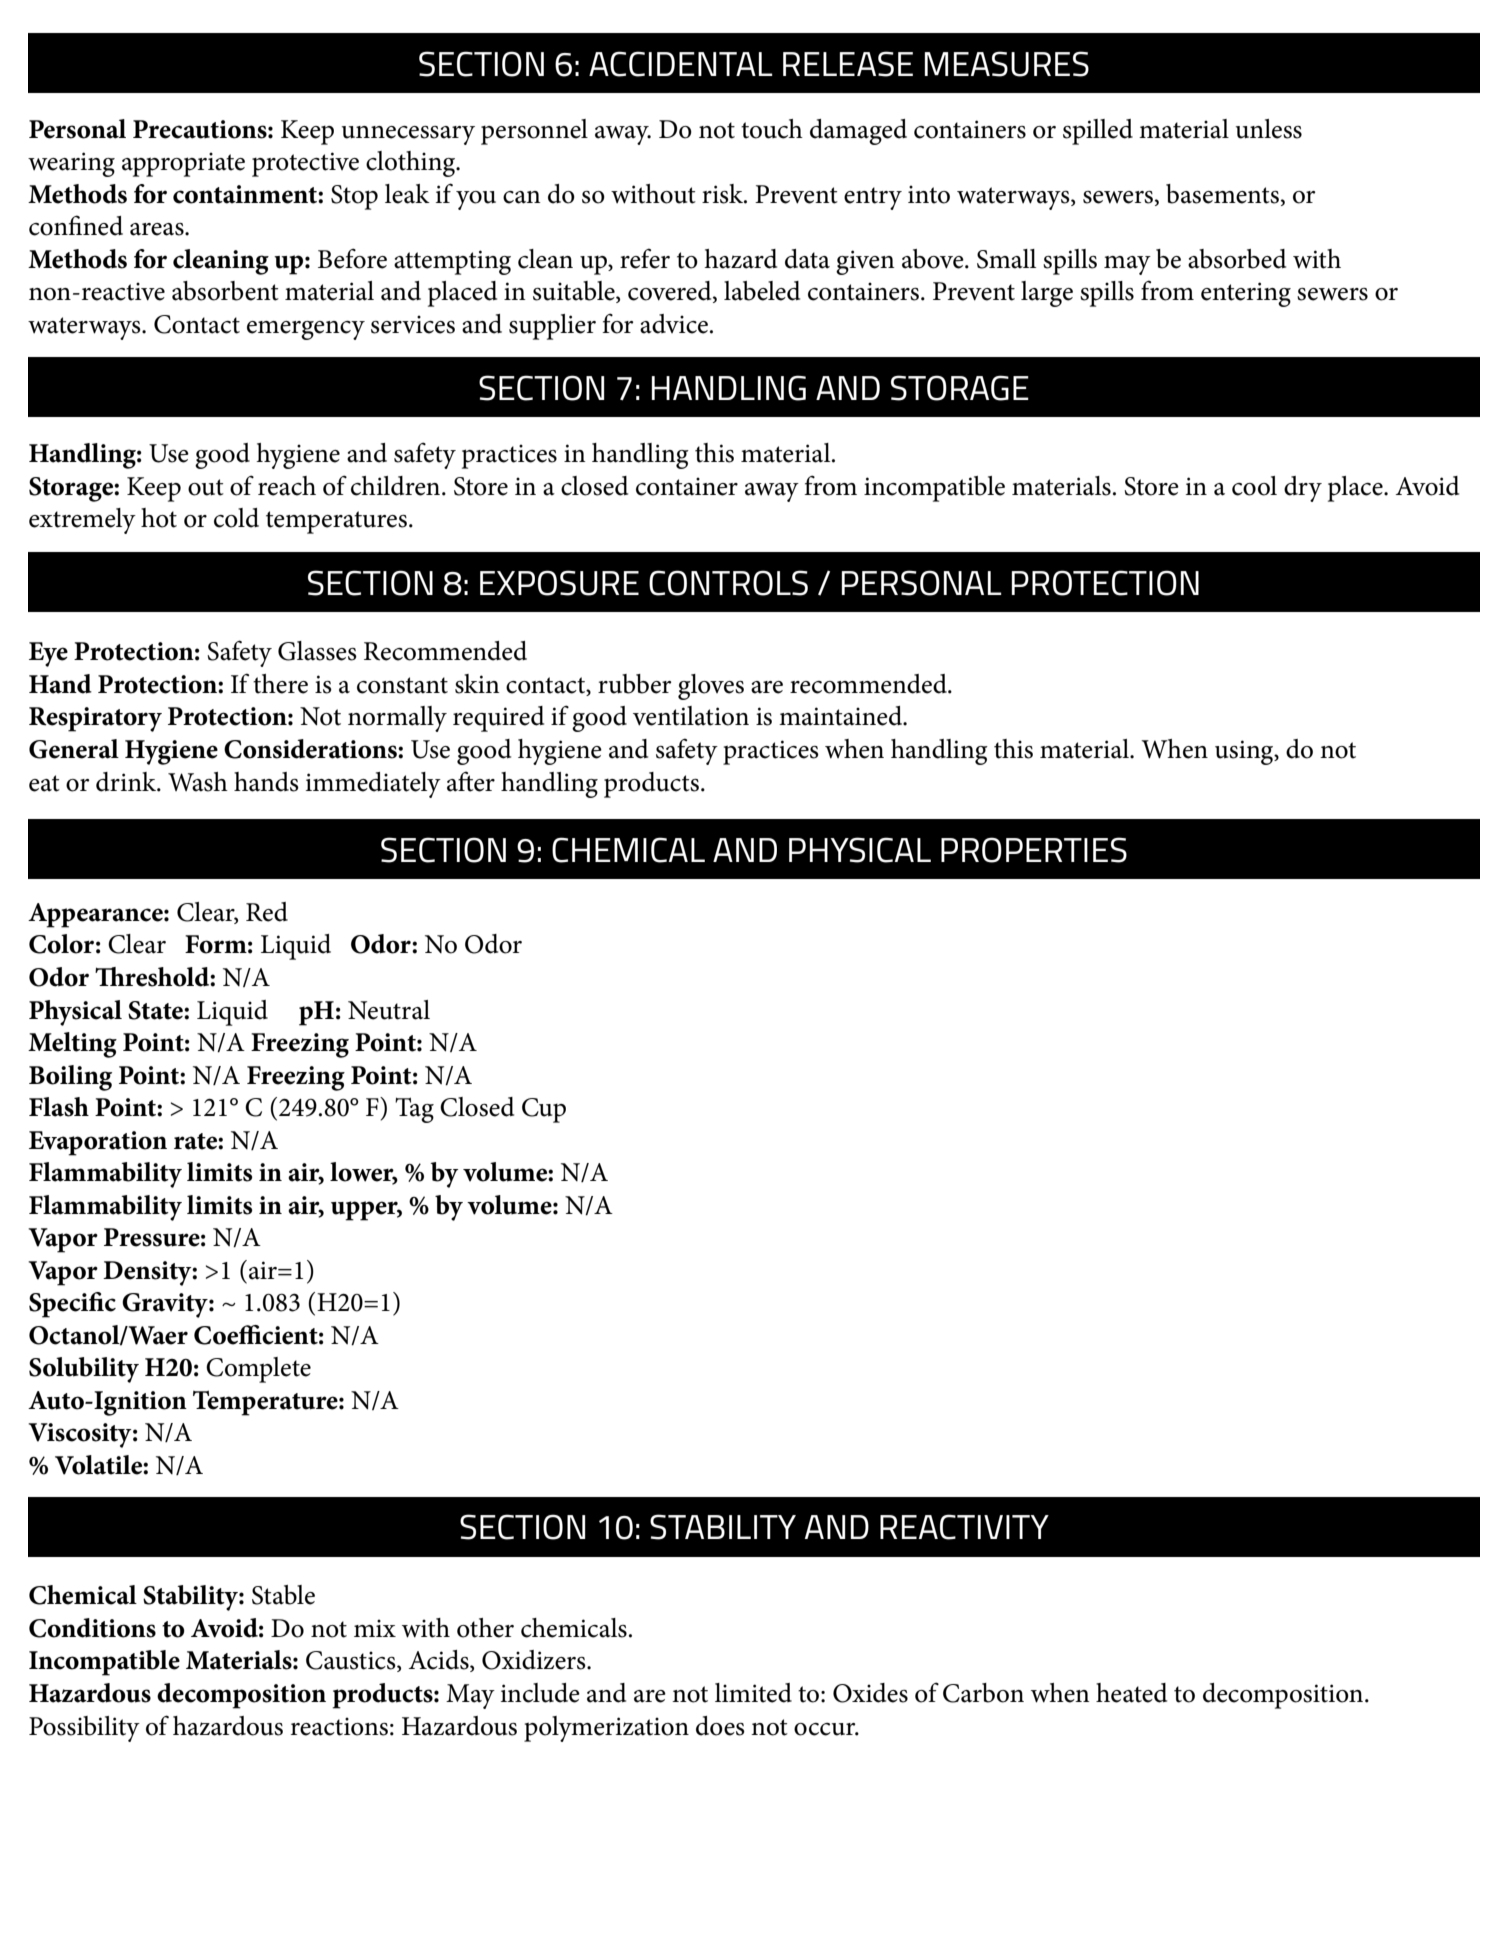 The height and width of the page is (1952, 1508). What do you see at coordinates (1254, 486) in the page?
I see `cool` at bounding box center [1254, 486].
